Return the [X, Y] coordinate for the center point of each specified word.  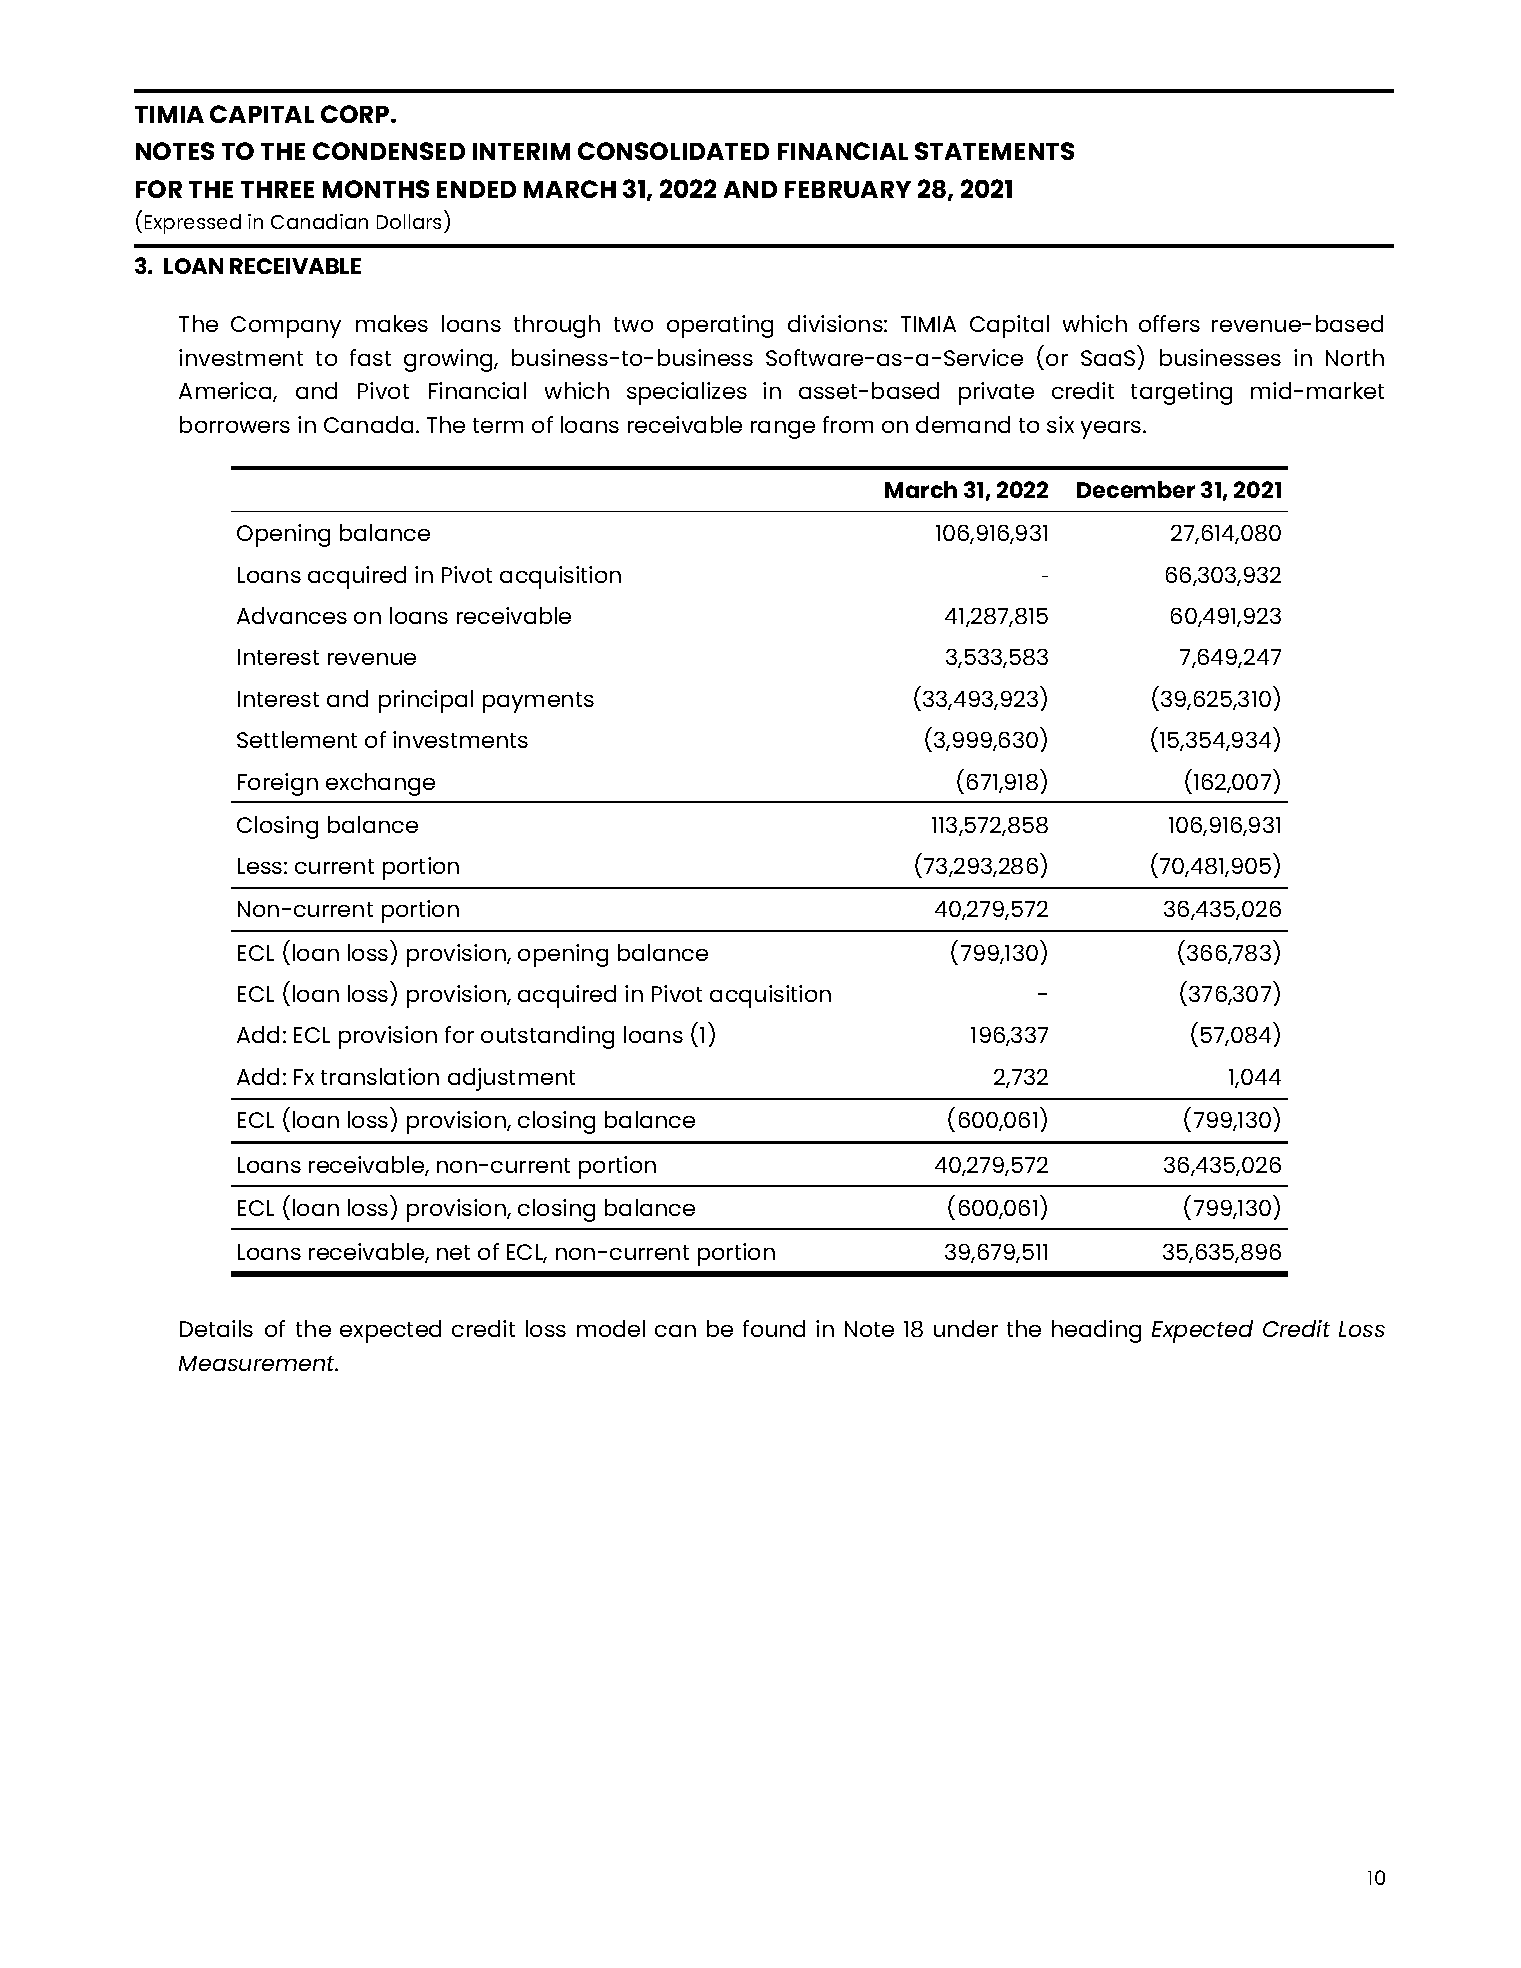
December [1136, 489]
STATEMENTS [994, 151]
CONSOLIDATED [673, 151]
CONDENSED [389, 151]
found [774, 1328]
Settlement [297, 739]
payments [538, 702]
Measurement [258, 1363]
